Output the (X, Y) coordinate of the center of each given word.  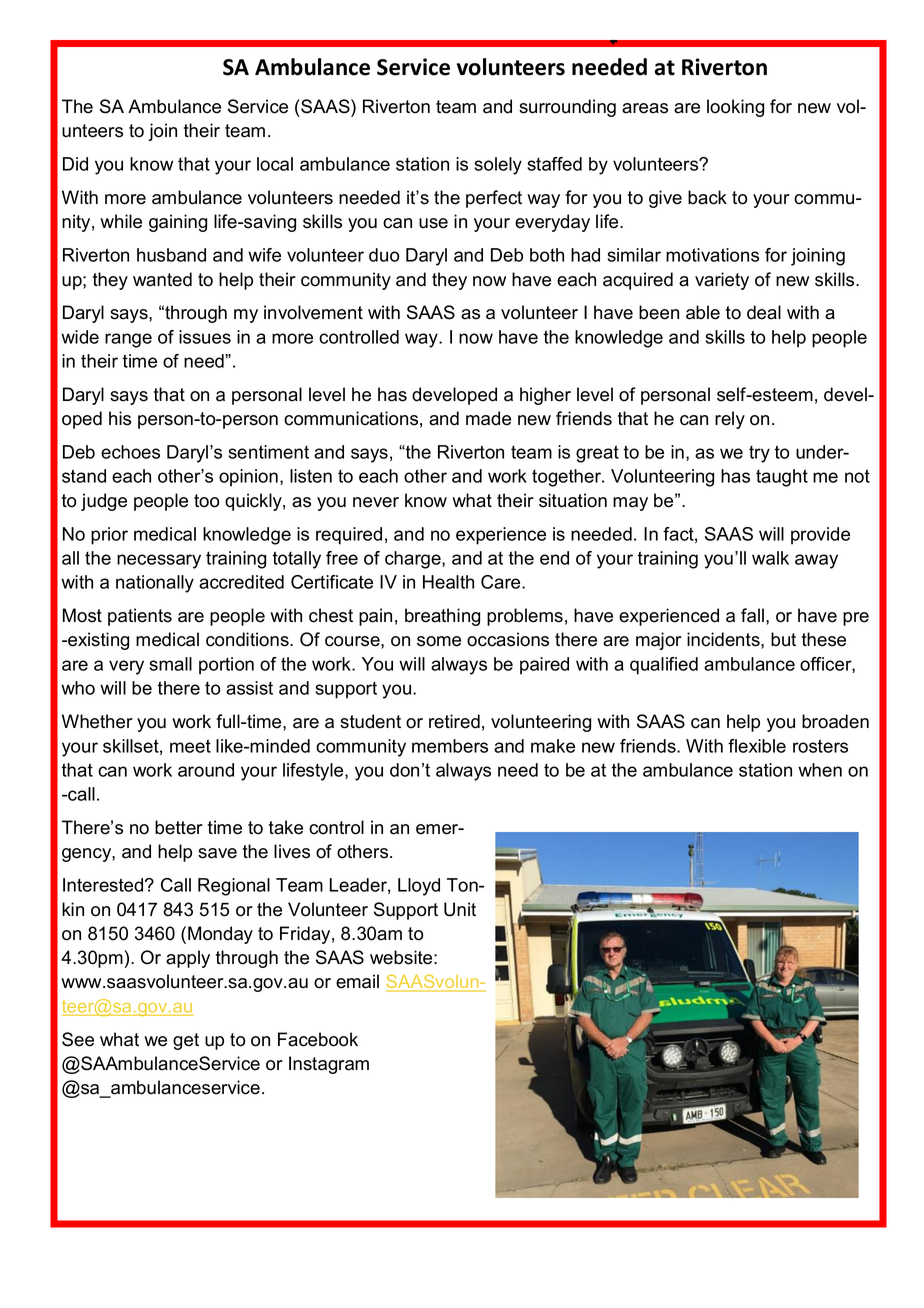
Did (75, 164)
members (450, 746)
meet (190, 746)
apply (188, 959)
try (759, 454)
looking (735, 108)
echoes (130, 452)
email (357, 981)
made (488, 418)
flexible (757, 746)
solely (498, 166)
